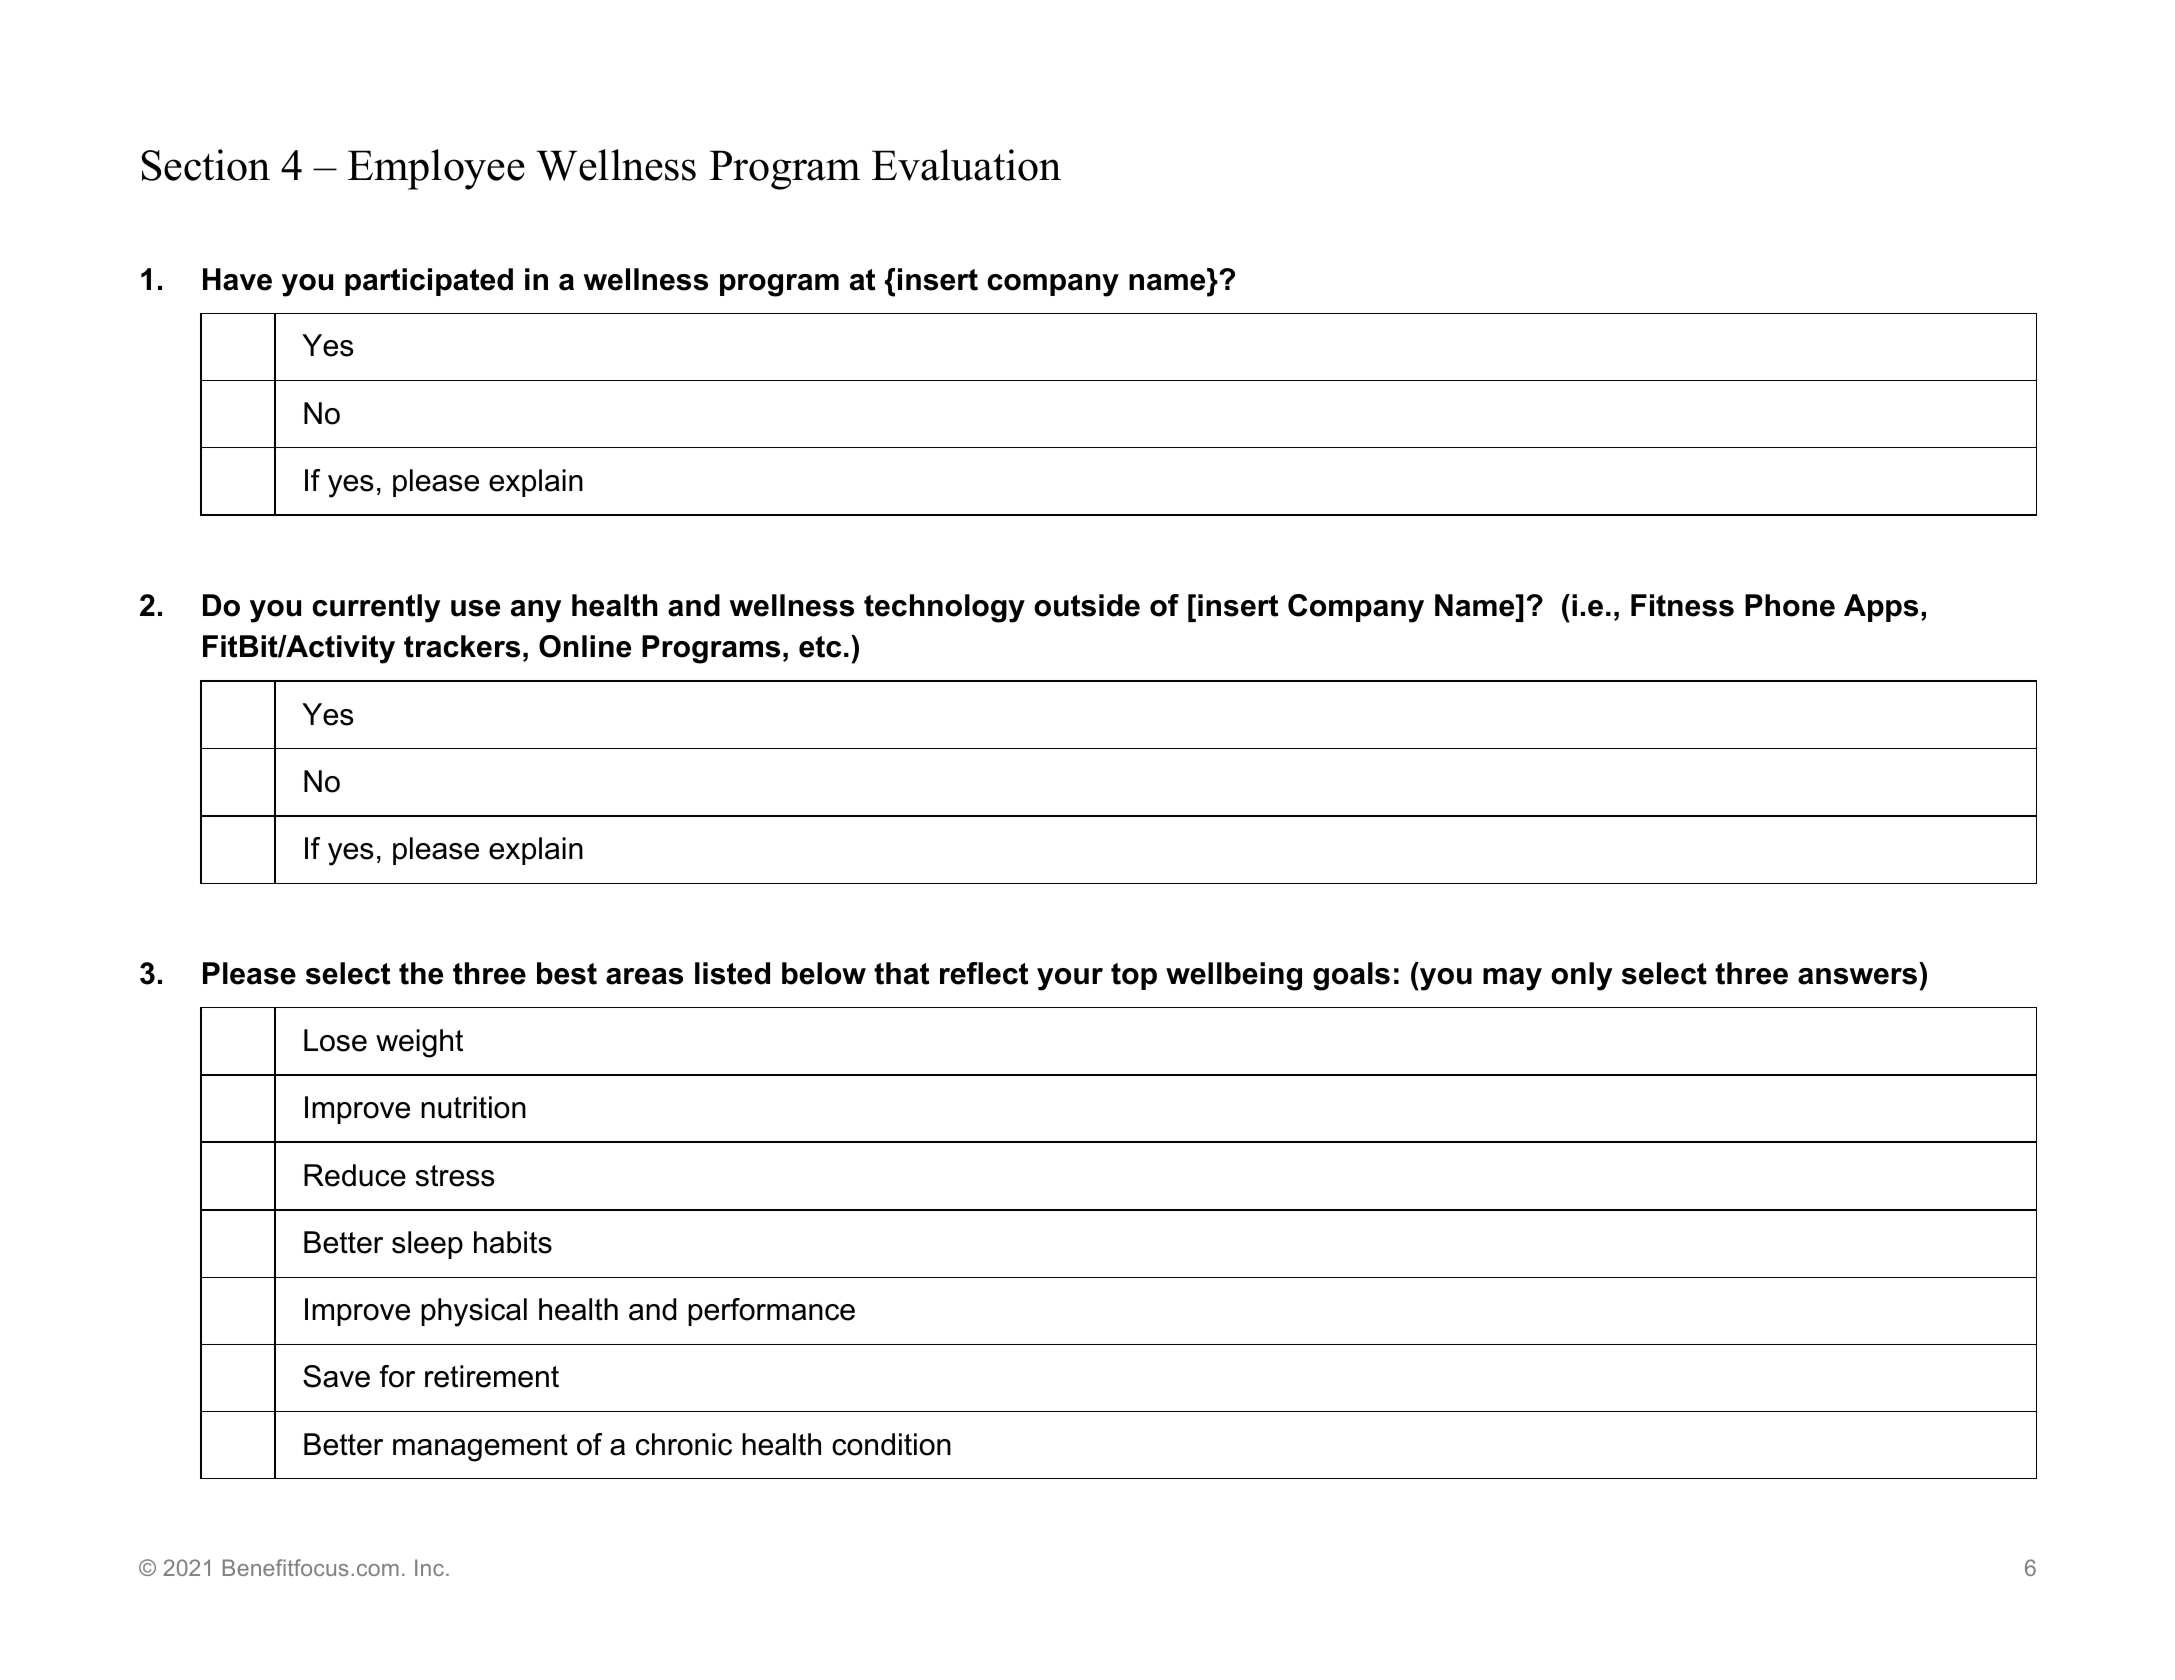 The width and height of the screenshot is (2175, 1680). What do you see at coordinates (1682, 605) in the screenshot?
I see `Fitness` at bounding box center [1682, 605].
